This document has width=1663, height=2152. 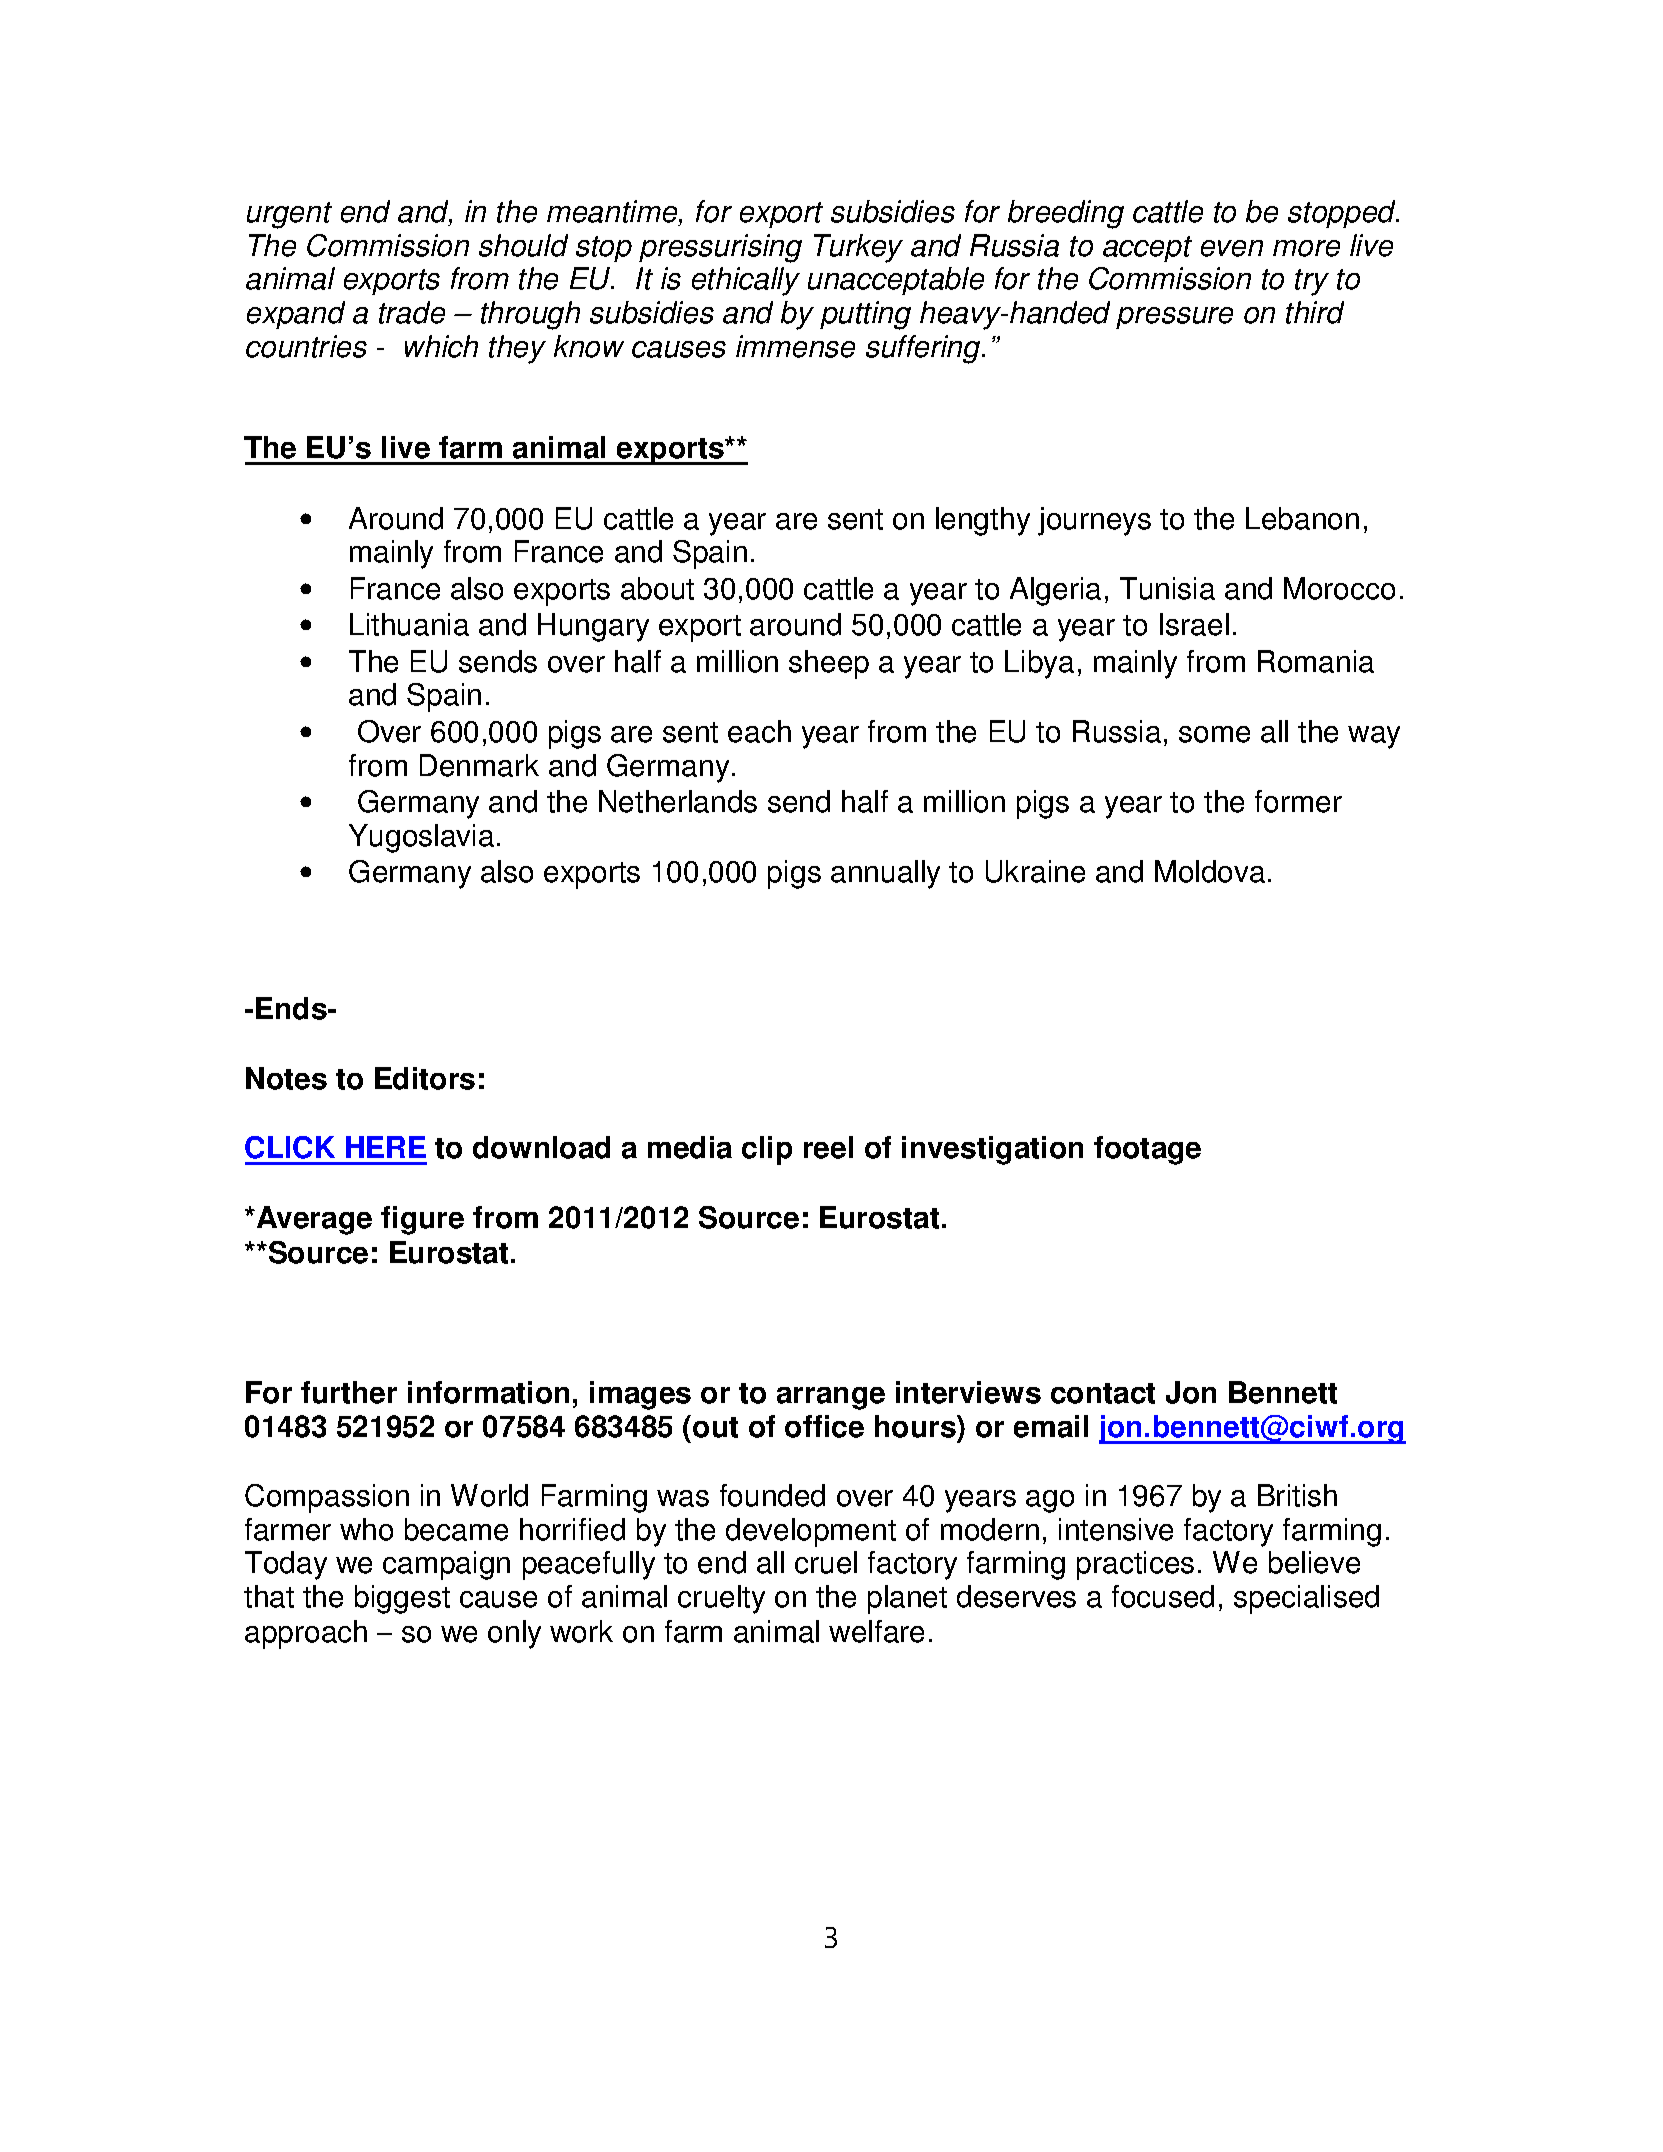 What do you see at coordinates (1147, 1150) in the document?
I see `footage` at bounding box center [1147, 1150].
